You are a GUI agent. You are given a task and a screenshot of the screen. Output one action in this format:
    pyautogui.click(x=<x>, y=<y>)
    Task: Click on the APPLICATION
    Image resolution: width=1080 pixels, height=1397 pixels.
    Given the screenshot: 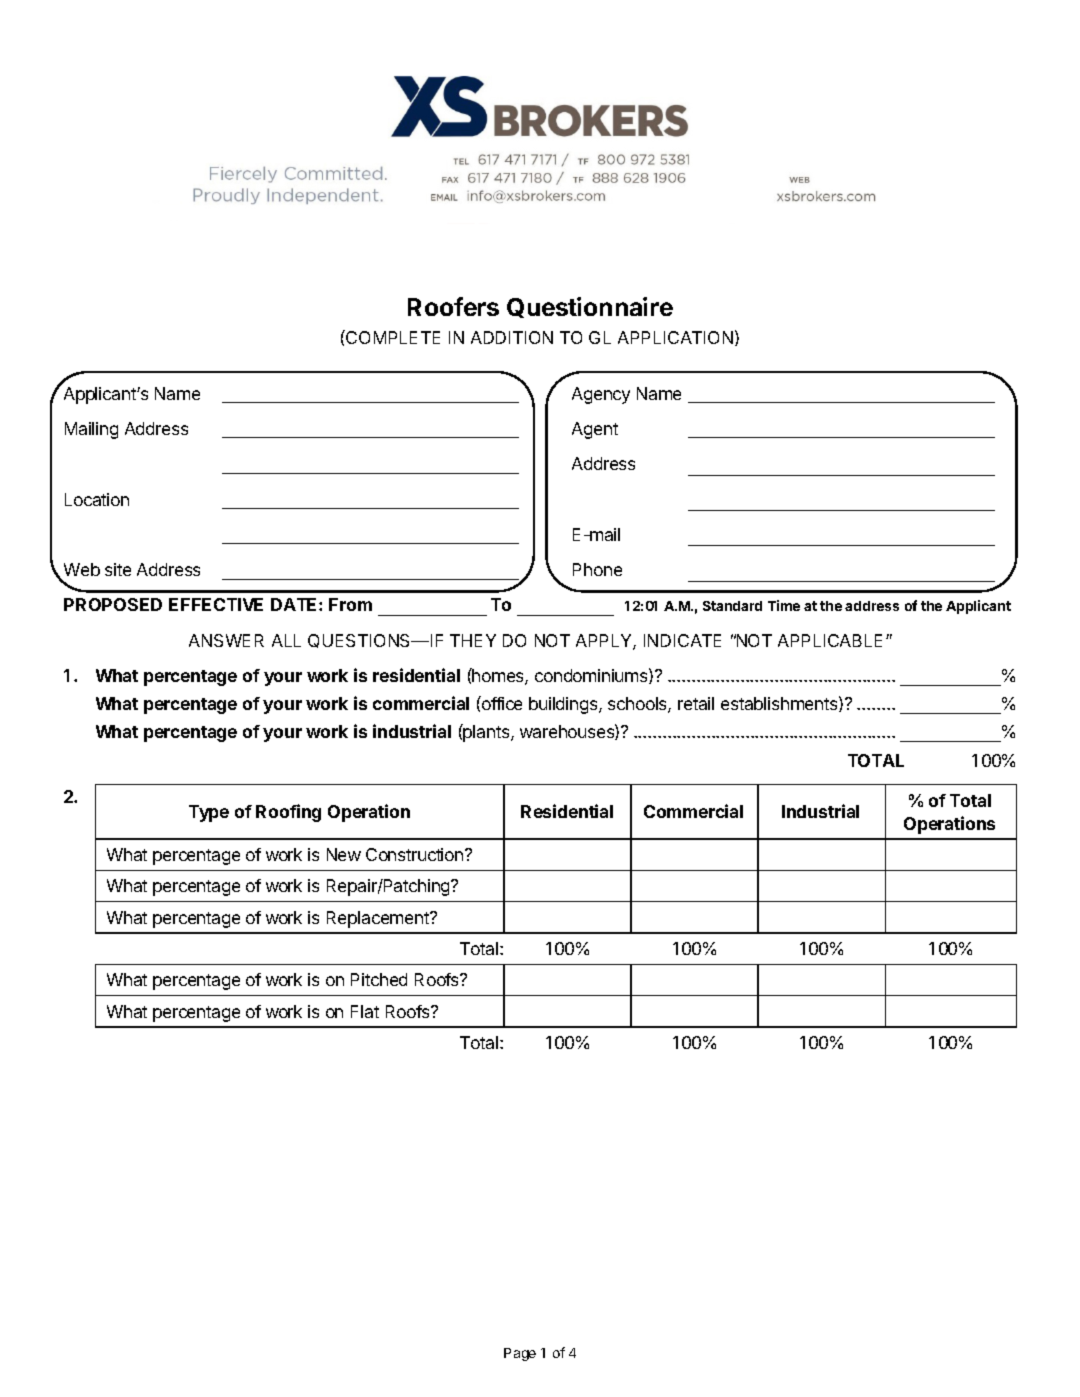 What is the action you would take?
    pyautogui.click(x=675, y=337)
